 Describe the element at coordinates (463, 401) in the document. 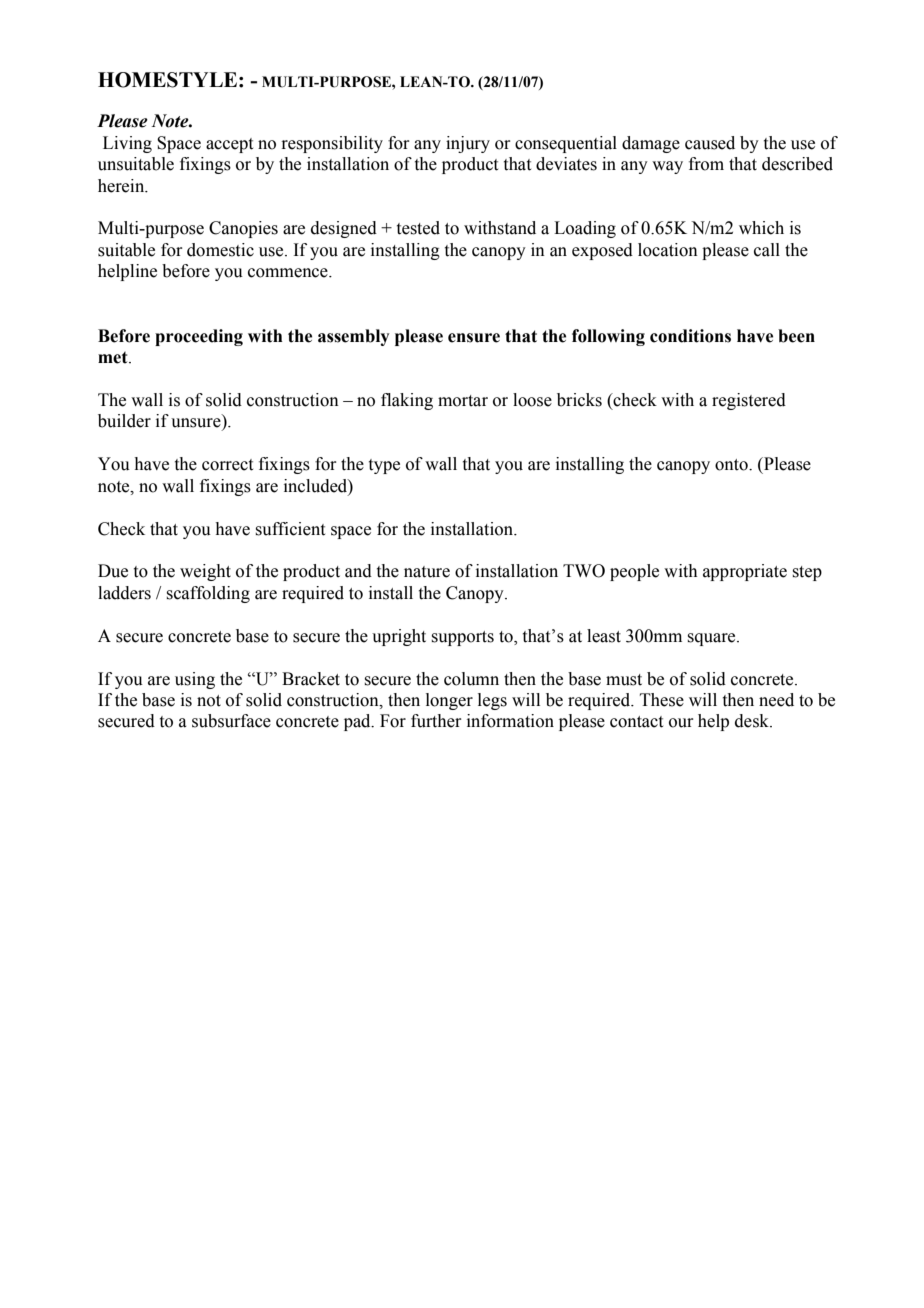

I see `mortar` at that location.
